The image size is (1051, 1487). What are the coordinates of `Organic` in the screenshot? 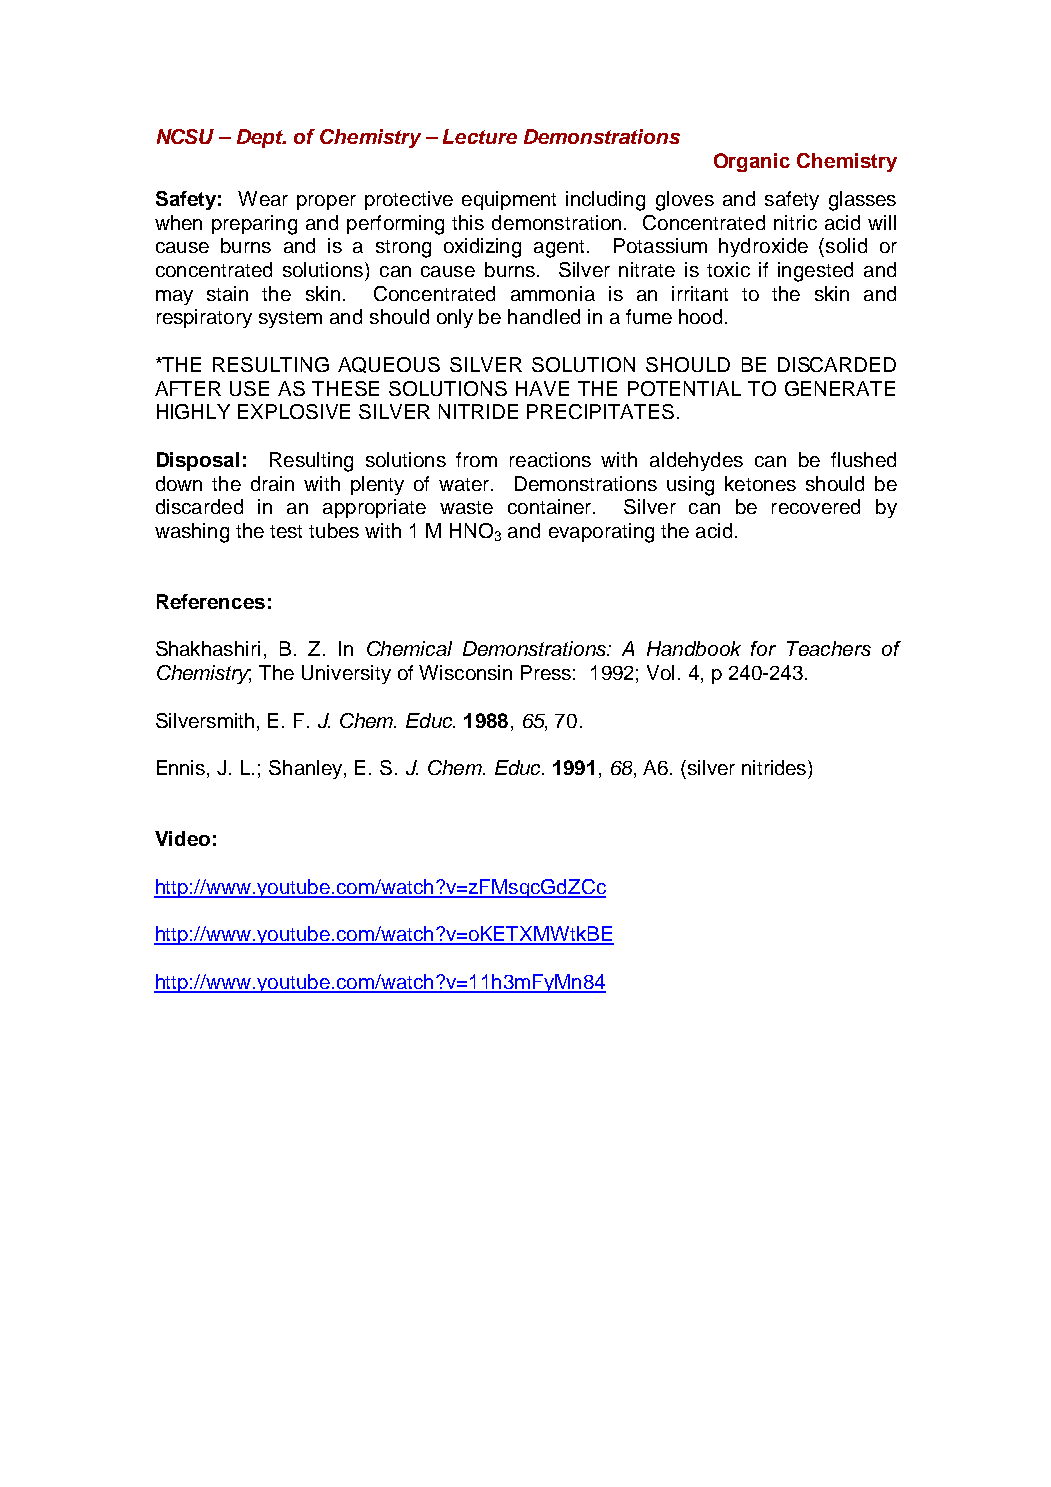 It's located at (752, 162).
